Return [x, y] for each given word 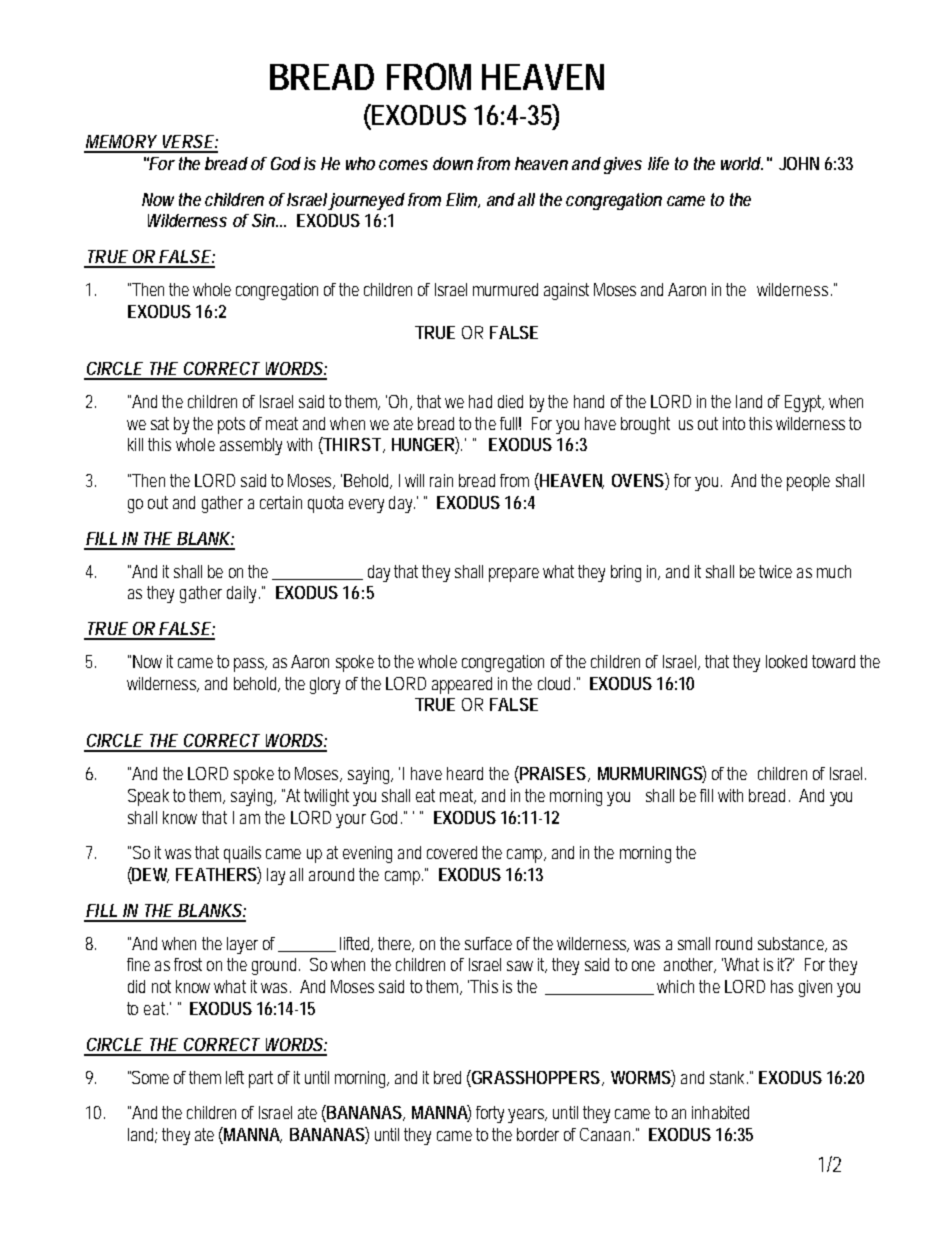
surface [488, 943]
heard [465, 773]
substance [792, 944]
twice [775, 571]
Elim [463, 200]
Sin [264, 220]
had [480, 401]
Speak [148, 797]
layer [242, 945]
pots [231, 425]
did [136, 986]
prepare [514, 575]
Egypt [804, 403]
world [741, 163]
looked [786, 661]
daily [243, 594]
